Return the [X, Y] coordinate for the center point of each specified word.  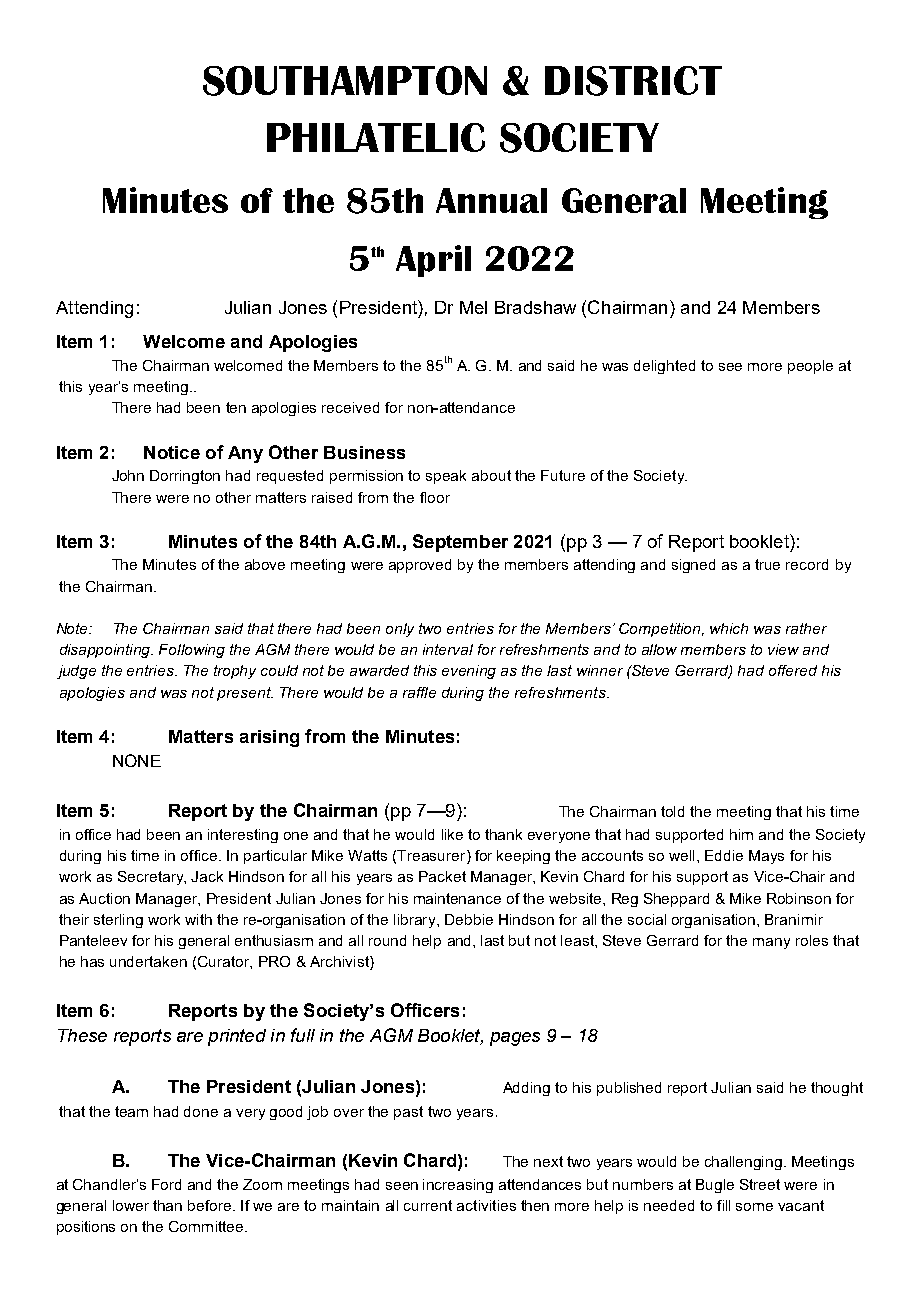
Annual [491, 200]
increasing [458, 1186]
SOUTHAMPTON [345, 81]
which [729, 628]
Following [192, 651]
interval [448, 649]
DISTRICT [633, 81]
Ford [166, 1184]
